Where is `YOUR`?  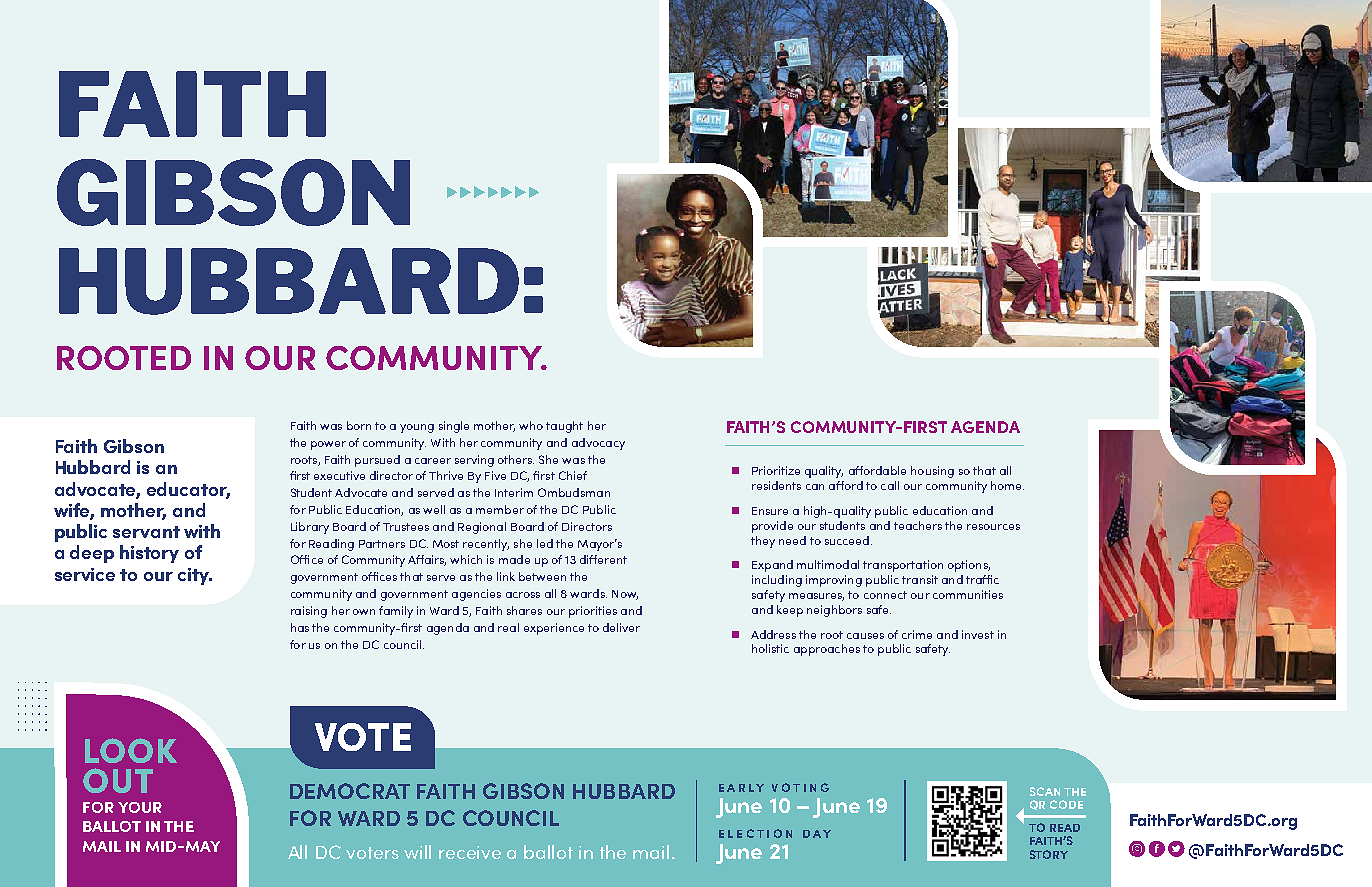 YOUR is located at coordinates (140, 807).
